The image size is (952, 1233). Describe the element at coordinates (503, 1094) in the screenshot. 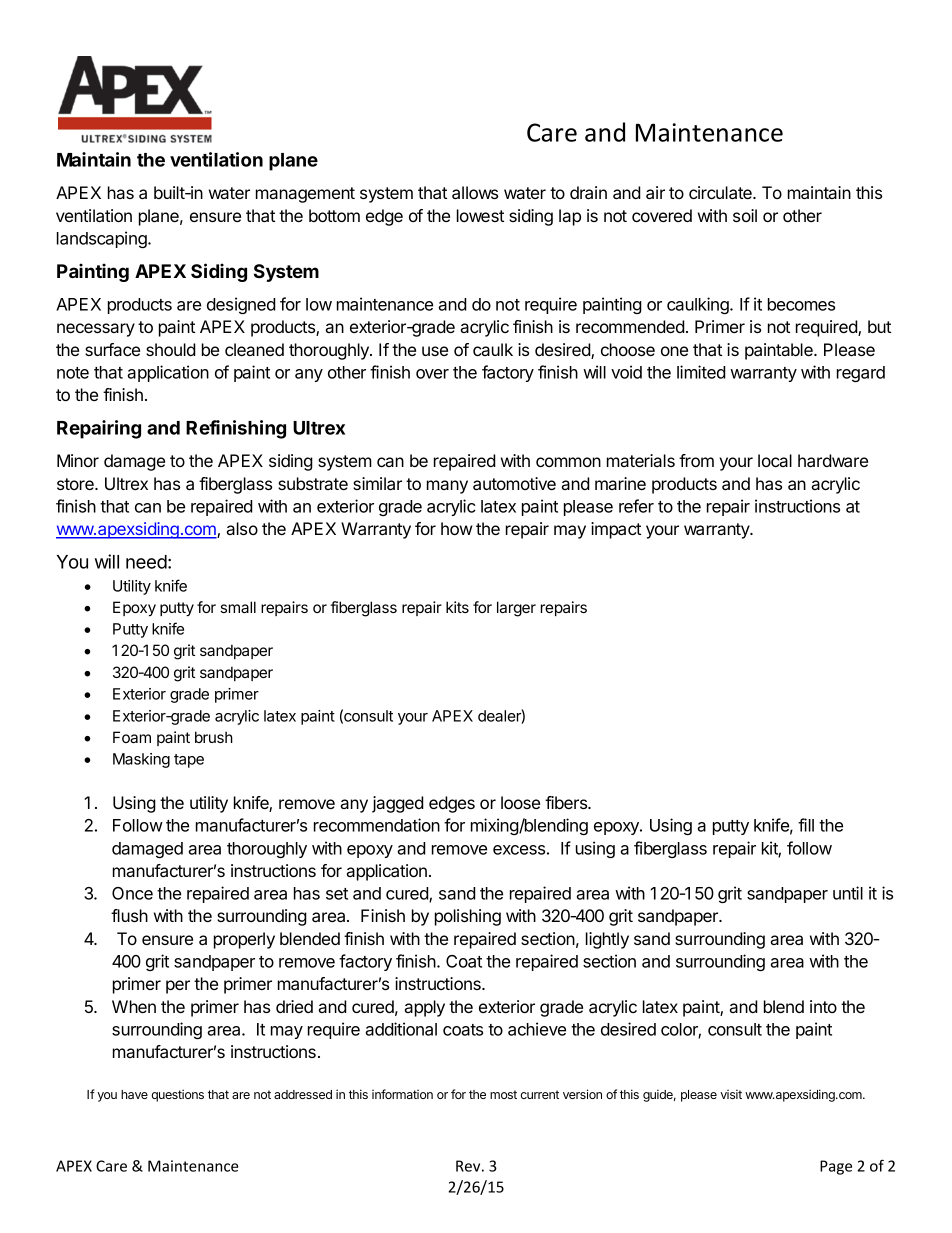

I see `most` at that location.
